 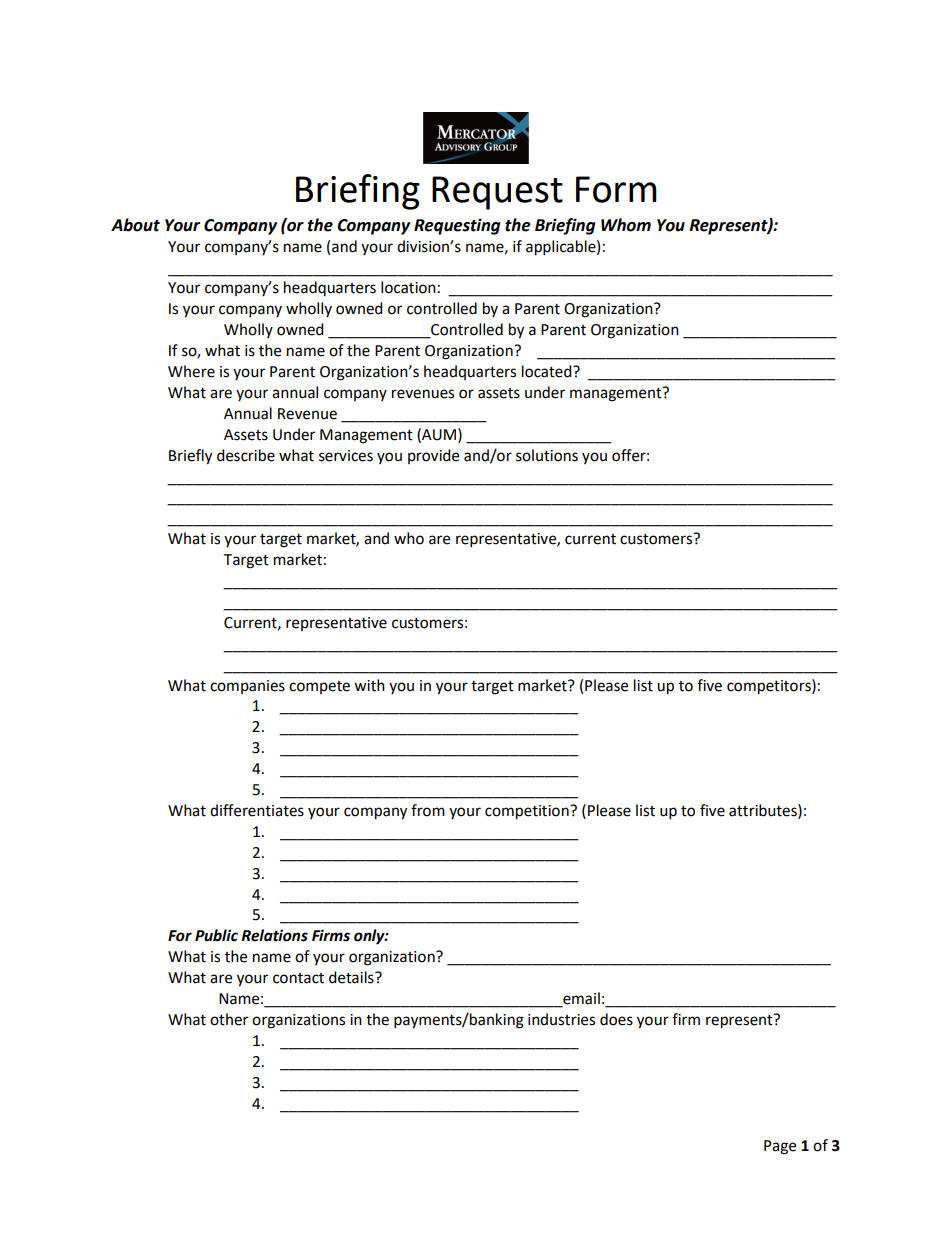 I want to click on Whom, so click(x=626, y=225).
